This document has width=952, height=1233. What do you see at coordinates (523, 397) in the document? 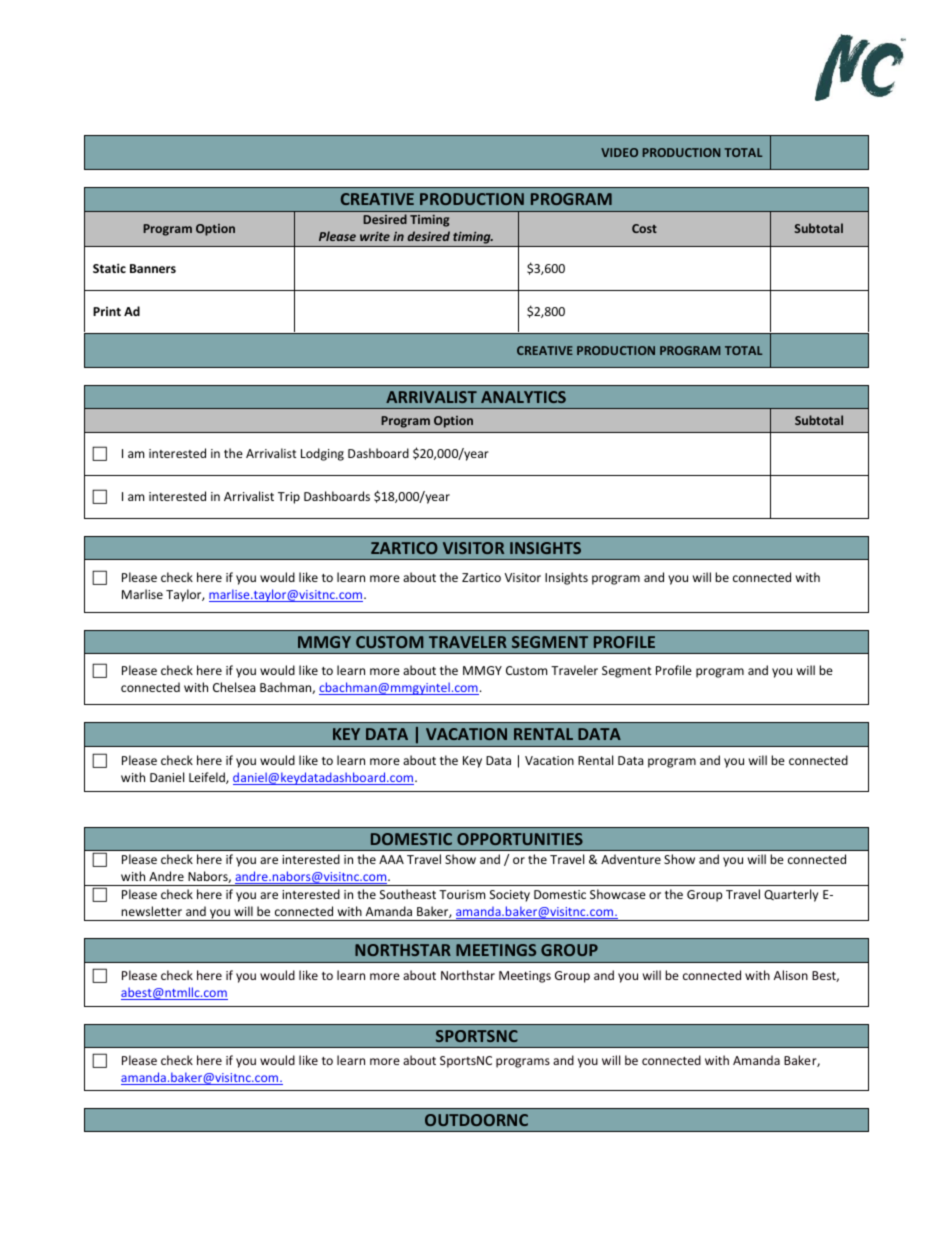
I see `ANALYTICS` at bounding box center [523, 397].
